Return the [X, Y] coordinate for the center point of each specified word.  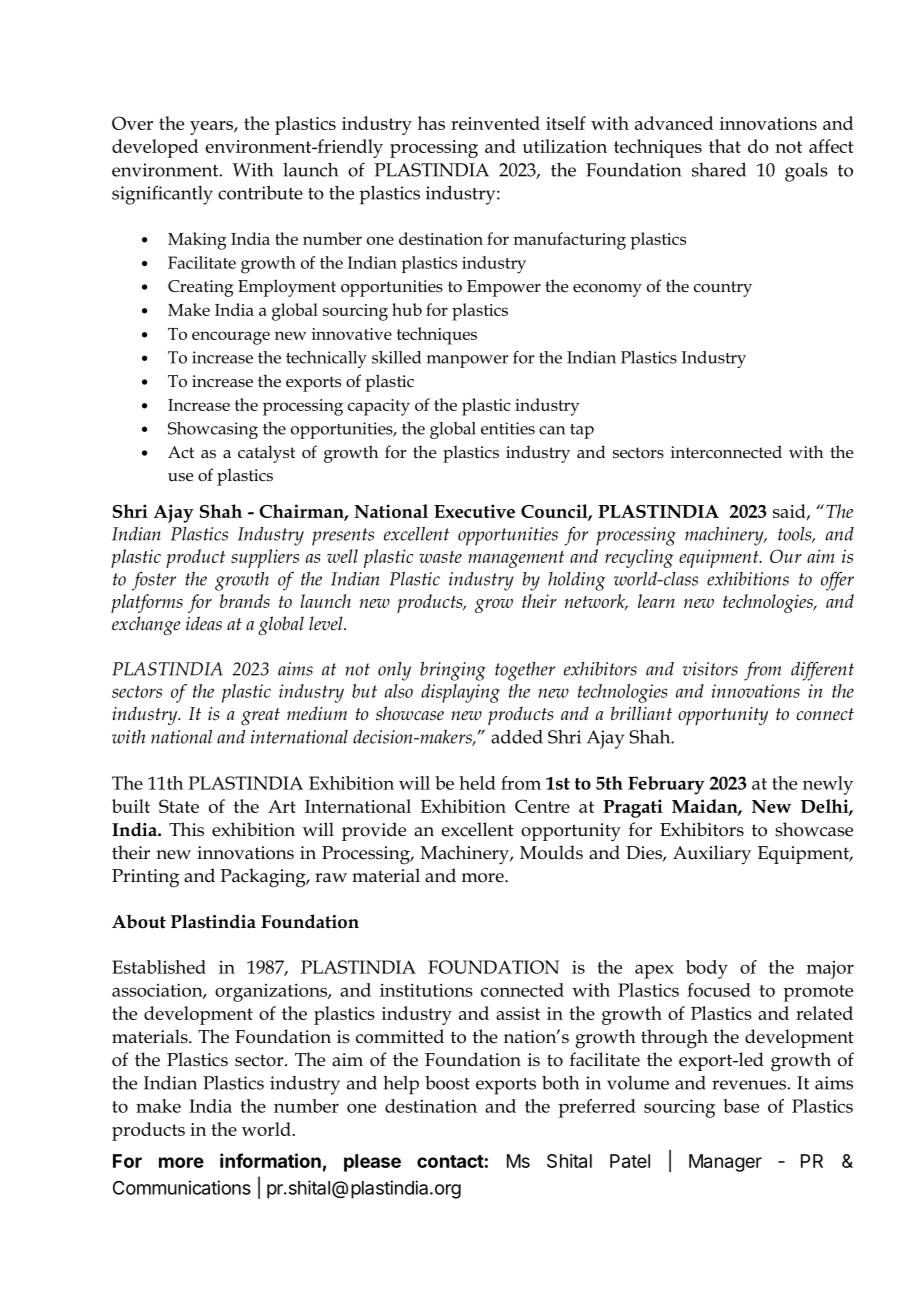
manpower [467, 361]
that [725, 146]
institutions [426, 990]
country [723, 289]
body [707, 969]
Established [159, 967]
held [477, 783]
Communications [182, 1187]
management [516, 559]
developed [155, 148]
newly [828, 785]
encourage [231, 338]
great [260, 716]
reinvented [495, 123]
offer [837, 581]
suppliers [265, 558]
